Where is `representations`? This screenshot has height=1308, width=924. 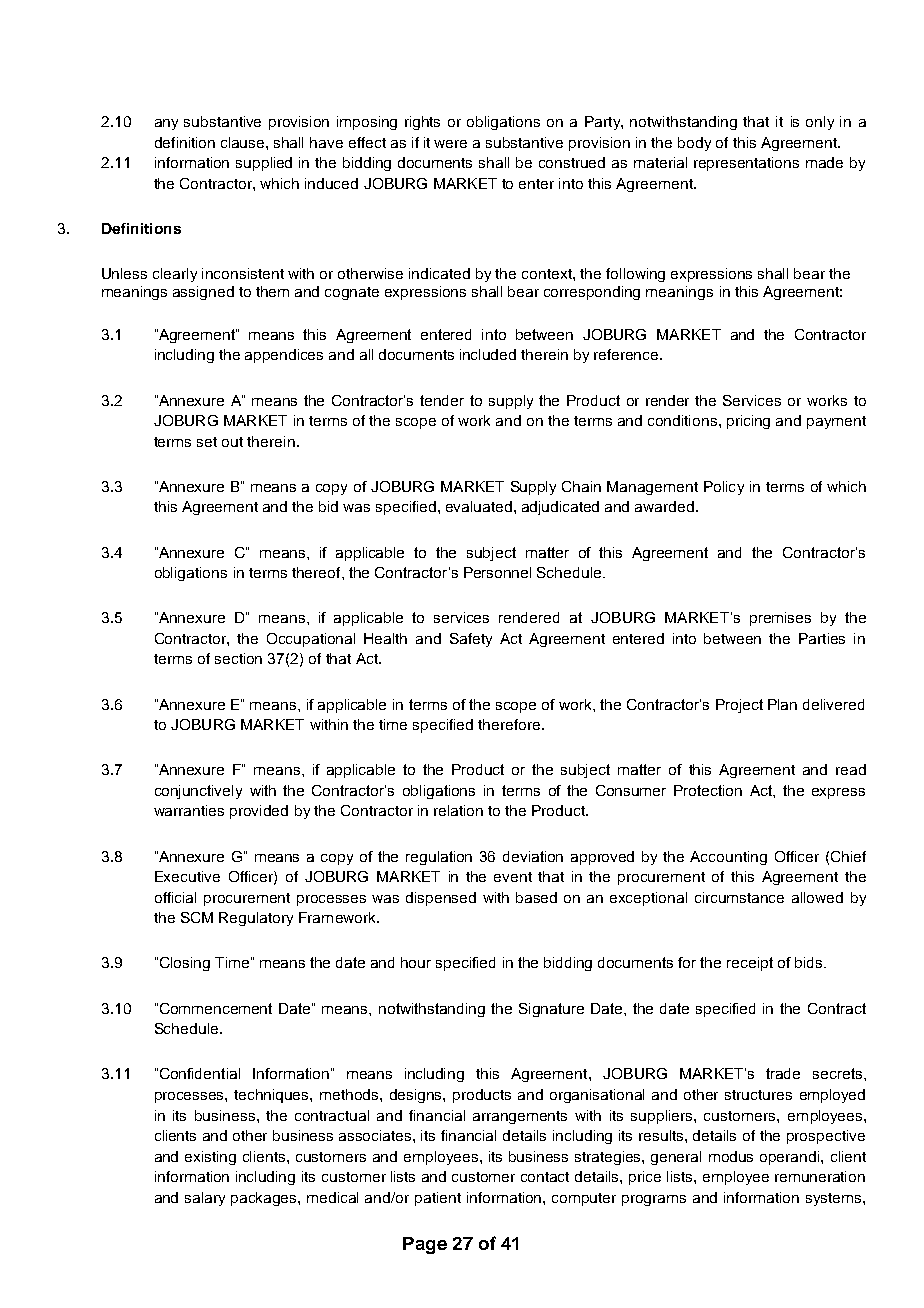 representations is located at coordinates (746, 164).
